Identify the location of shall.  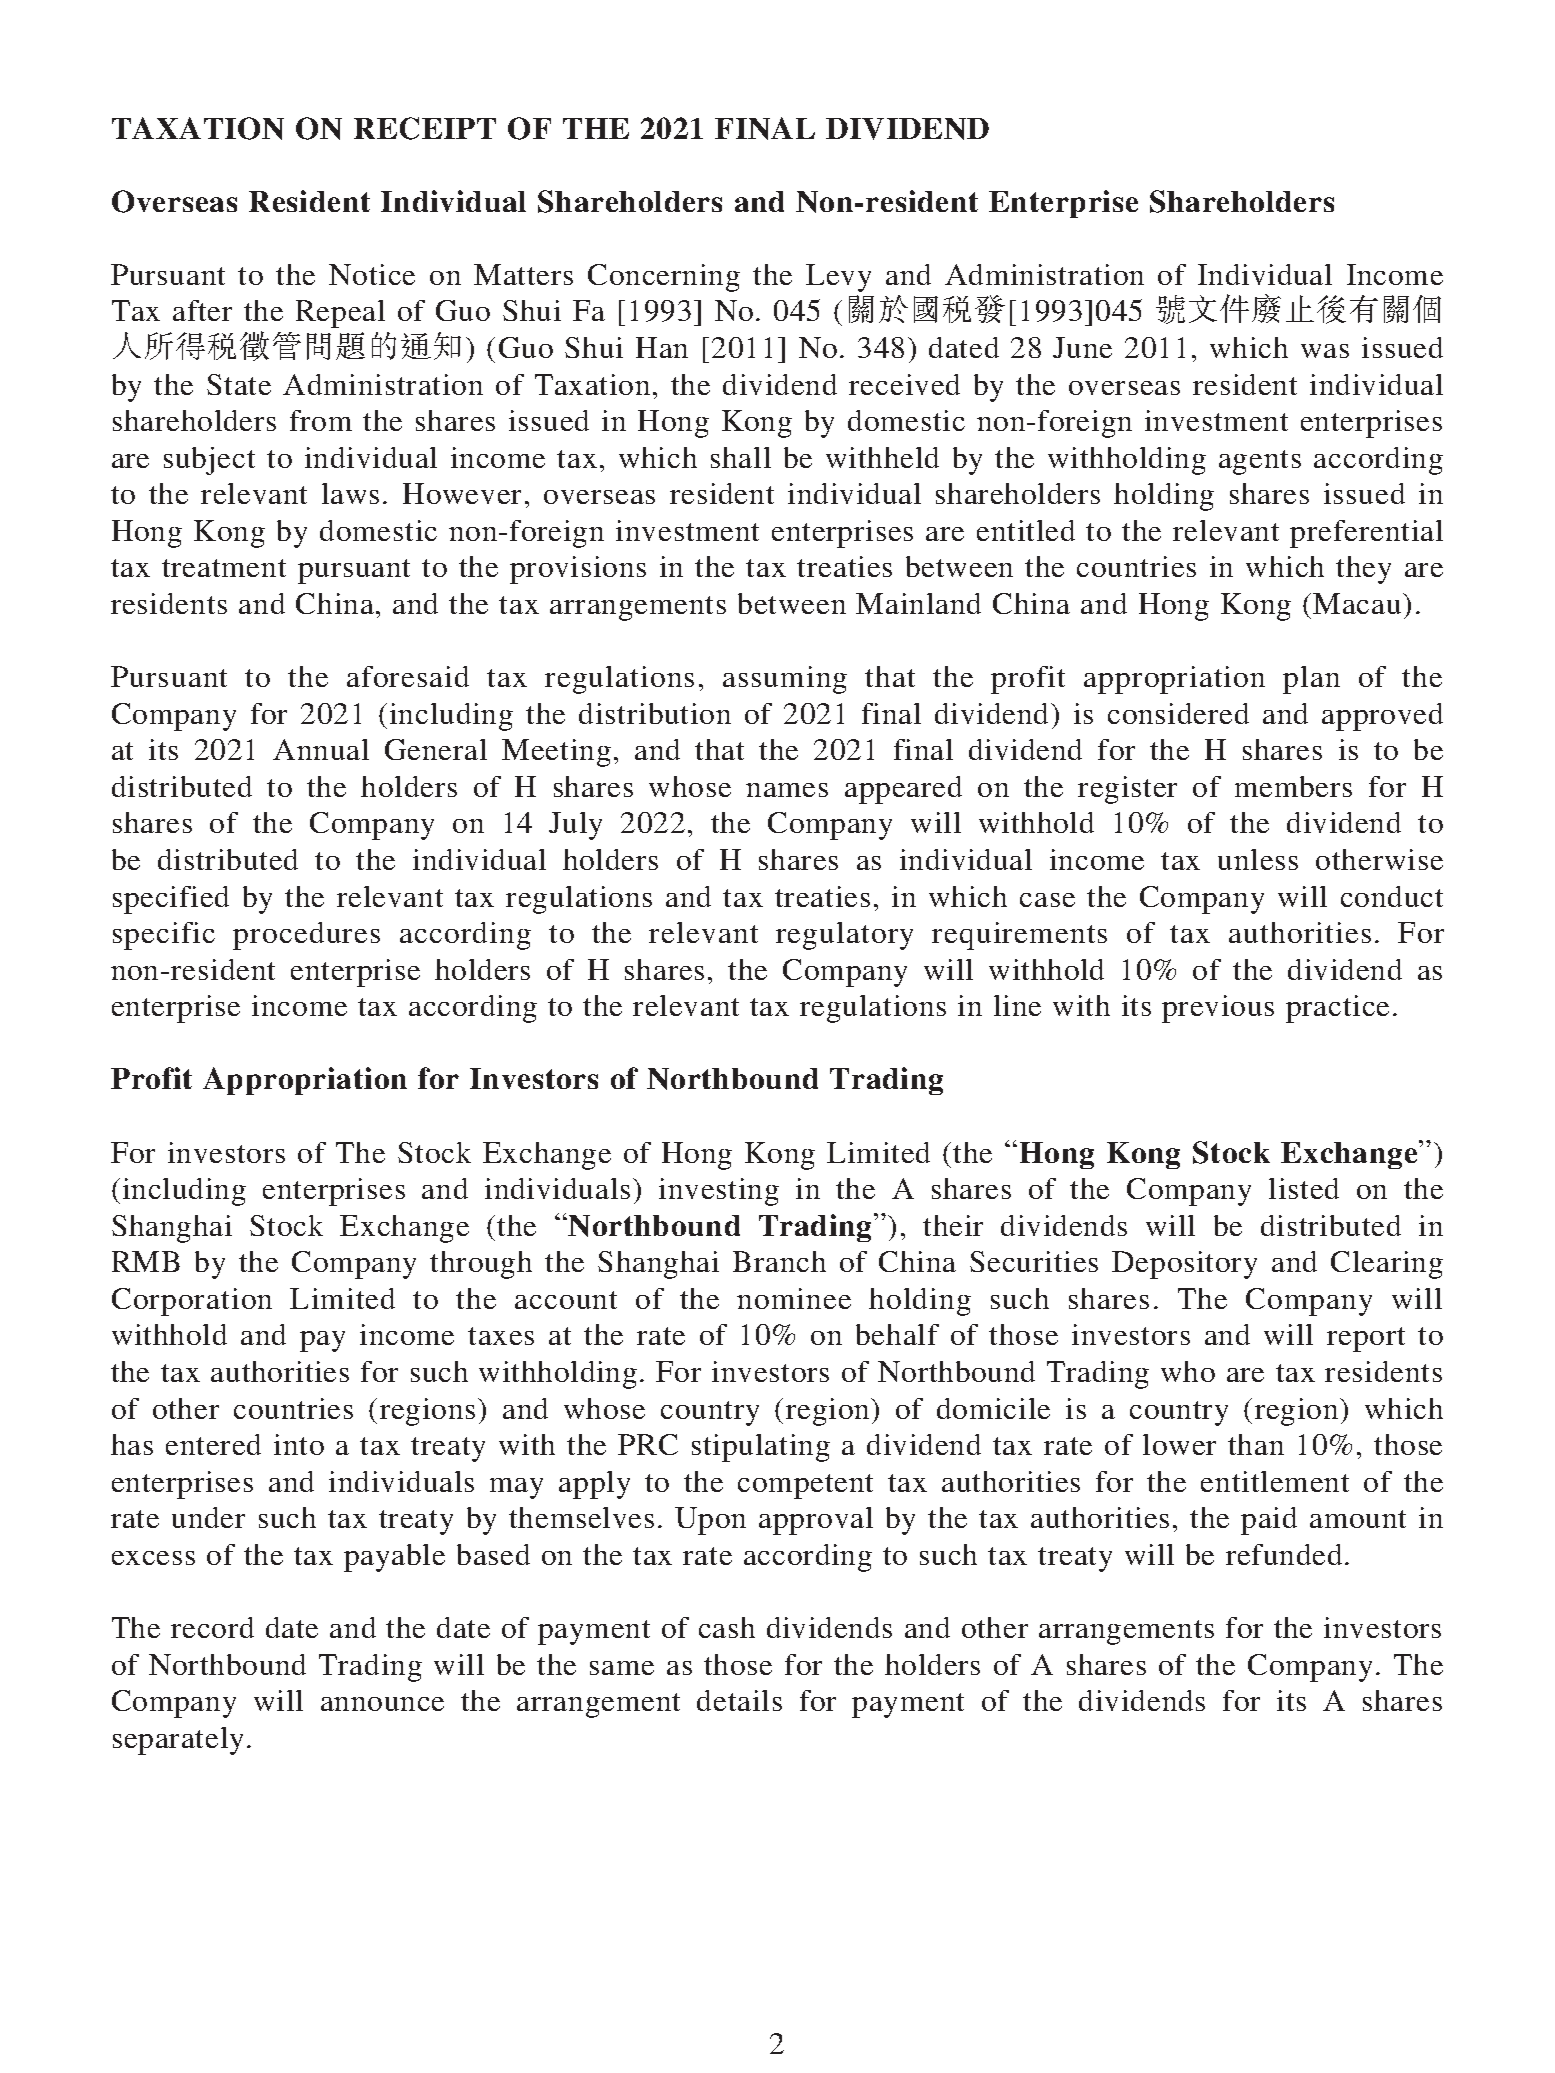
(741, 457).
